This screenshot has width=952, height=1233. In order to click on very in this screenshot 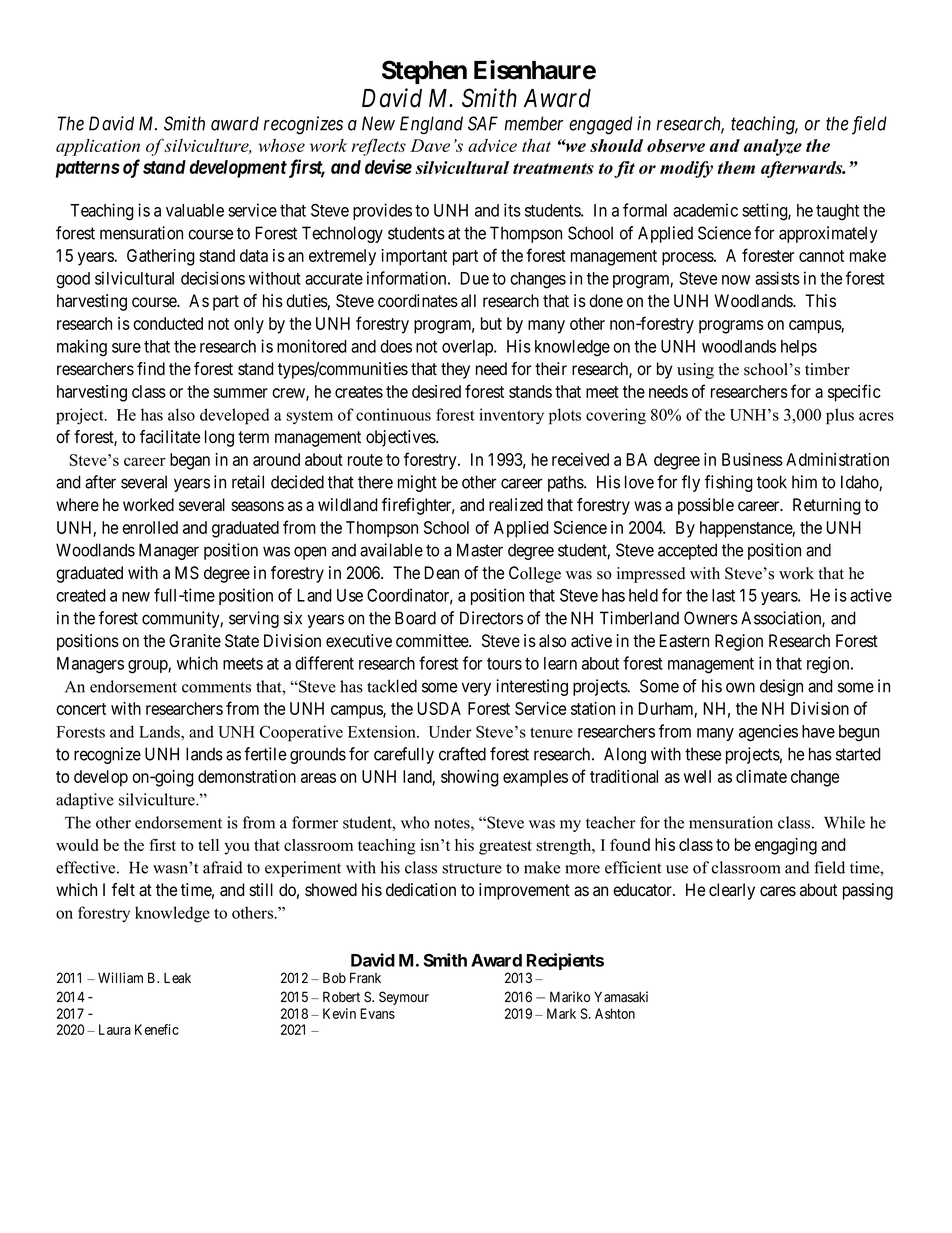, I will do `click(476, 689)`.
